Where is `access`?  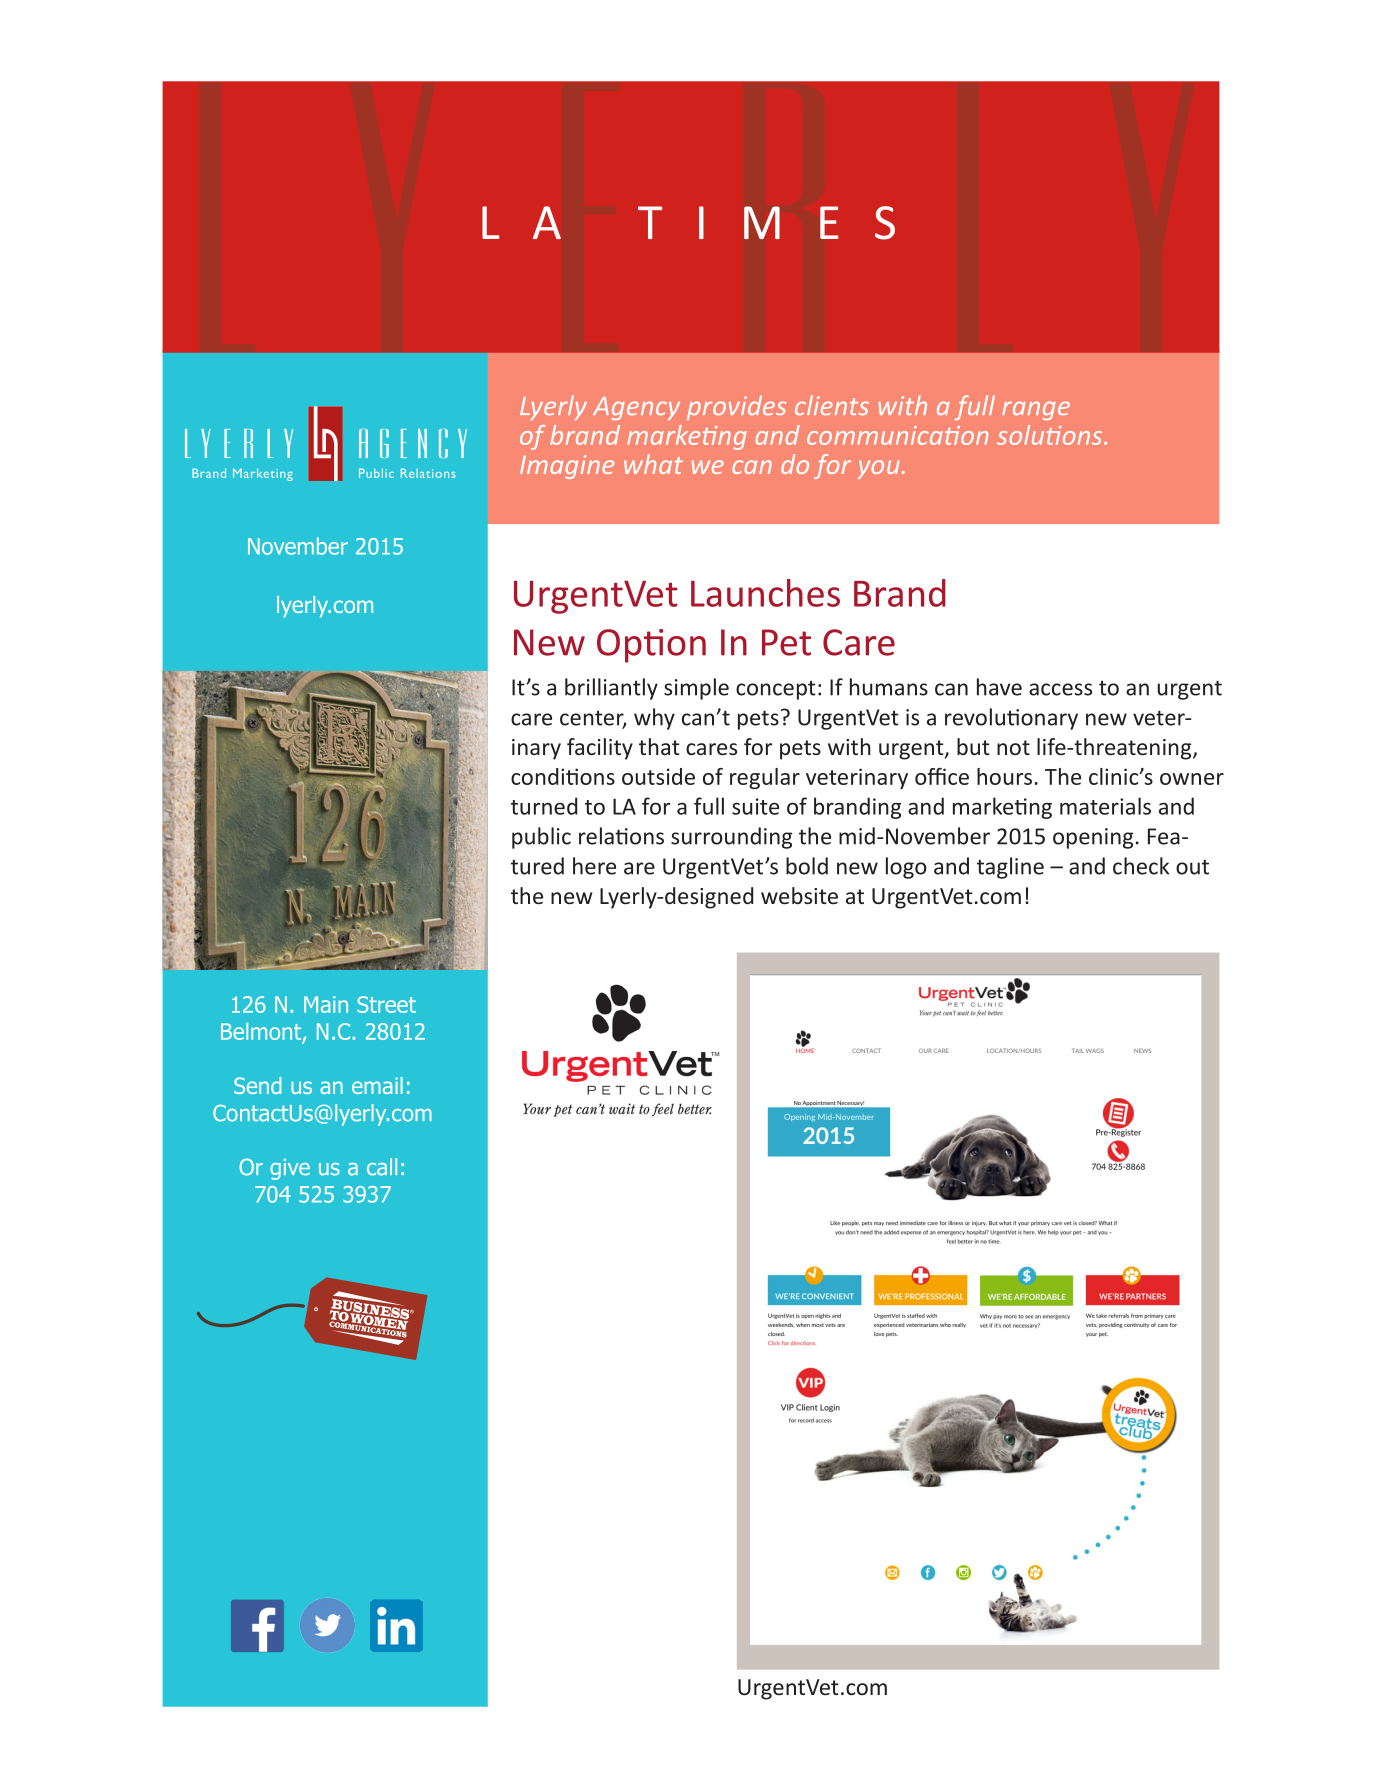 access is located at coordinates (1060, 689).
